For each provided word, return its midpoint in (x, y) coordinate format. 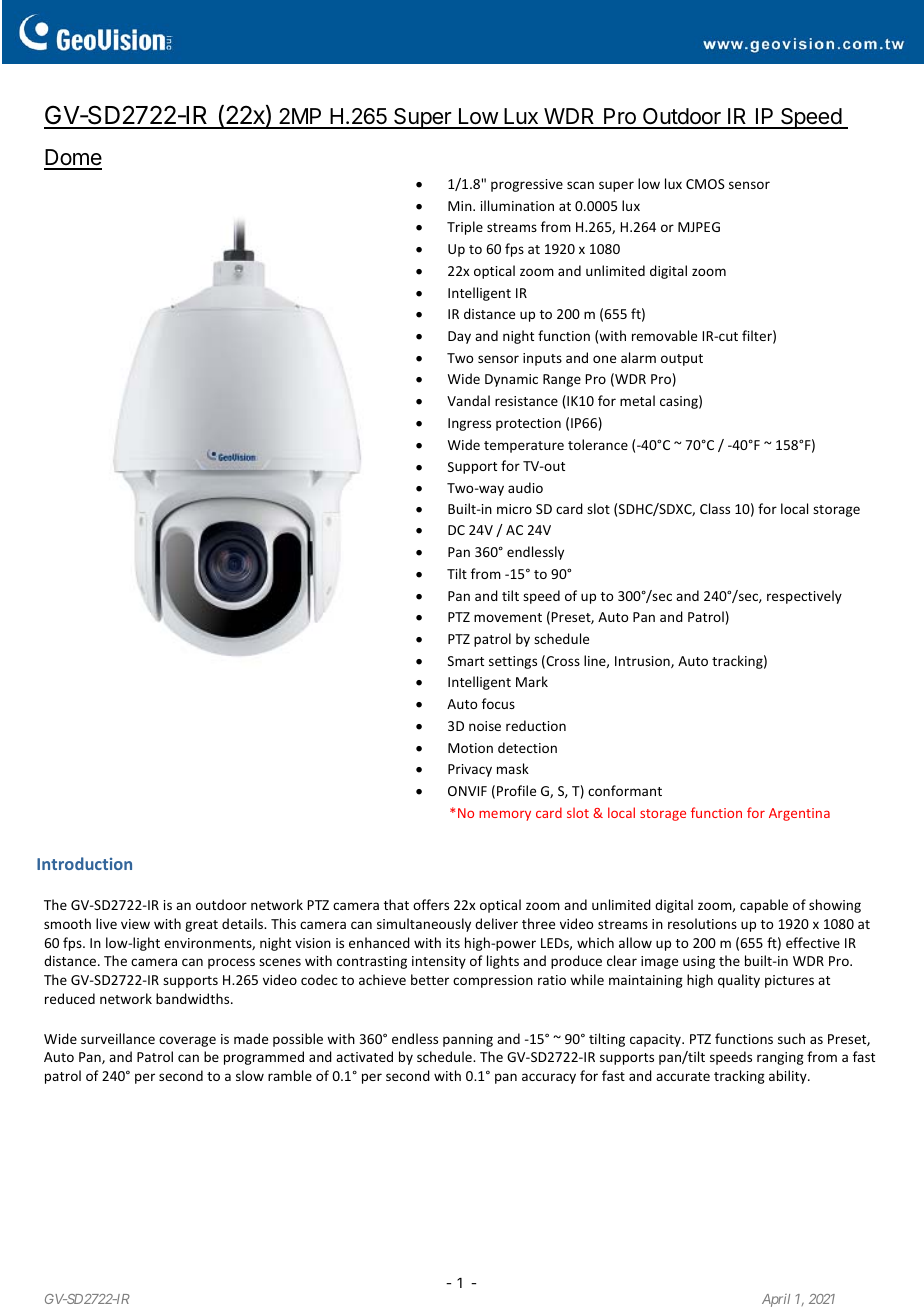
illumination (517, 205)
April (776, 1300)
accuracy (549, 1078)
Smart (466, 661)
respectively (804, 597)
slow (250, 1075)
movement (508, 617)
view (135, 924)
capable (764, 906)
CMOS (705, 184)
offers (431, 904)
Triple (465, 228)
